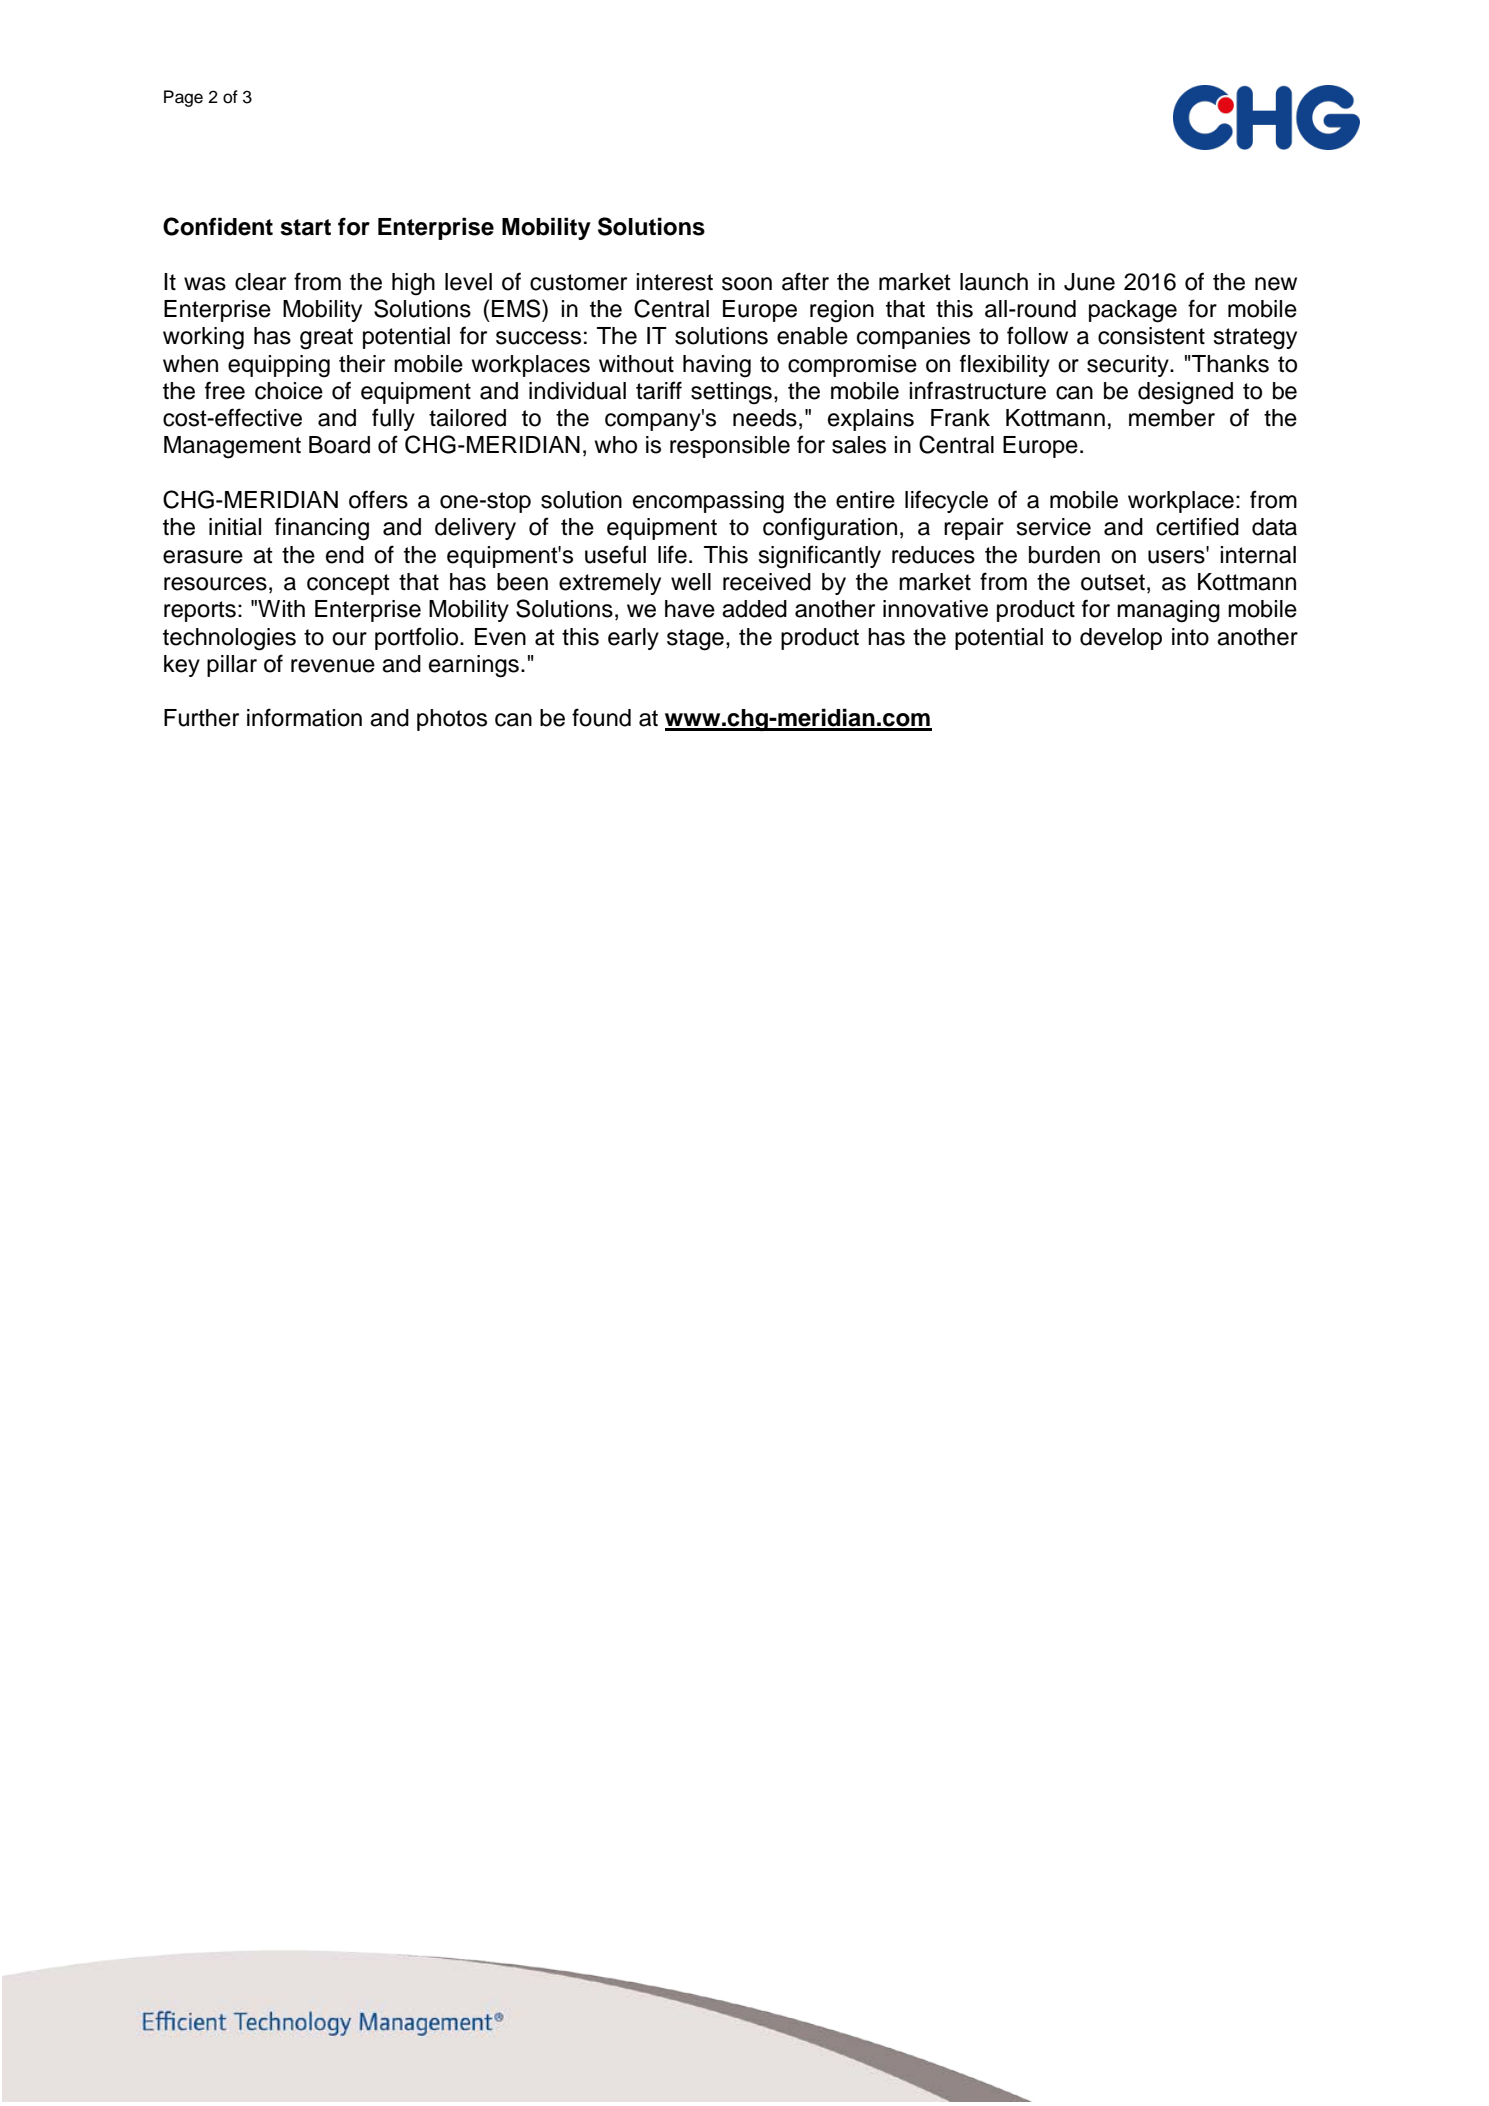  Describe the element at coordinates (1089, 282) in the screenshot. I see `June` at that location.
